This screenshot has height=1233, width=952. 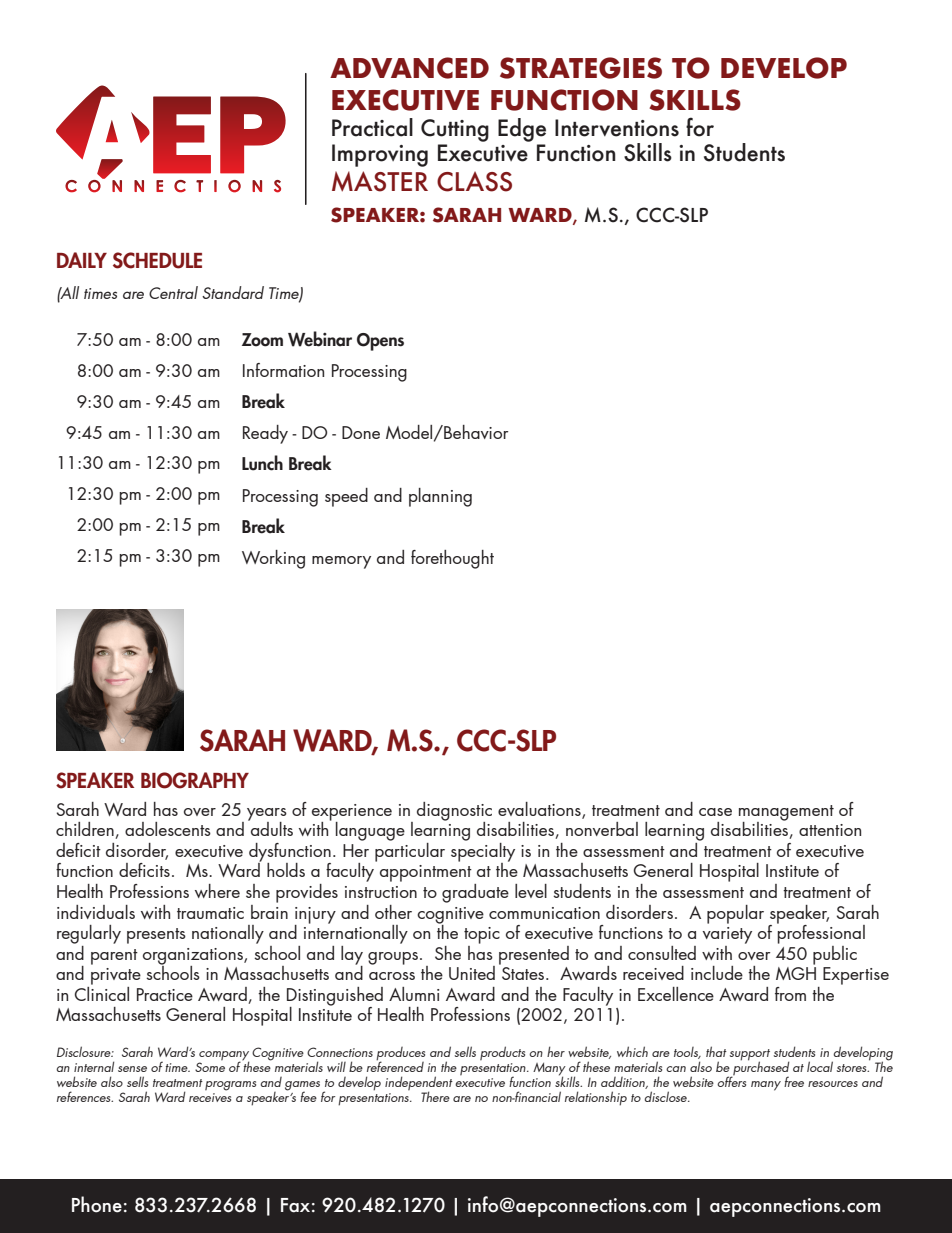 I want to click on planning, so click(x=440, y=497).
